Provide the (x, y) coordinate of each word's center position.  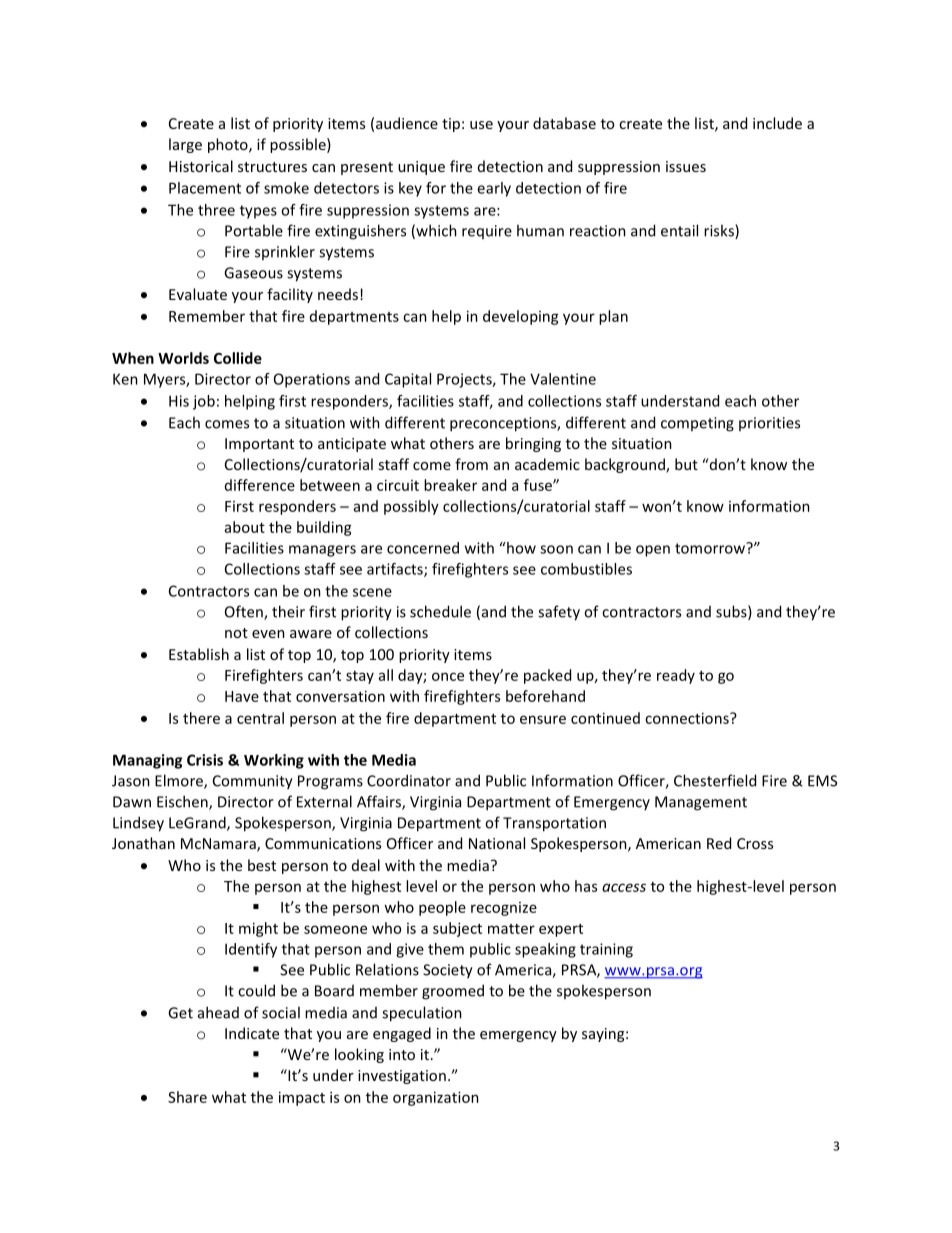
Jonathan (143, 843)
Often (245, 612)
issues (686, 166)
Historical (201, 166)
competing (697, 424)
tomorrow (711, 548)
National (497, 843)
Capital (408, 380)
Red (719, 843)
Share (187, 1097)
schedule (440, 611)
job (204, 402)
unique (421, 168)
